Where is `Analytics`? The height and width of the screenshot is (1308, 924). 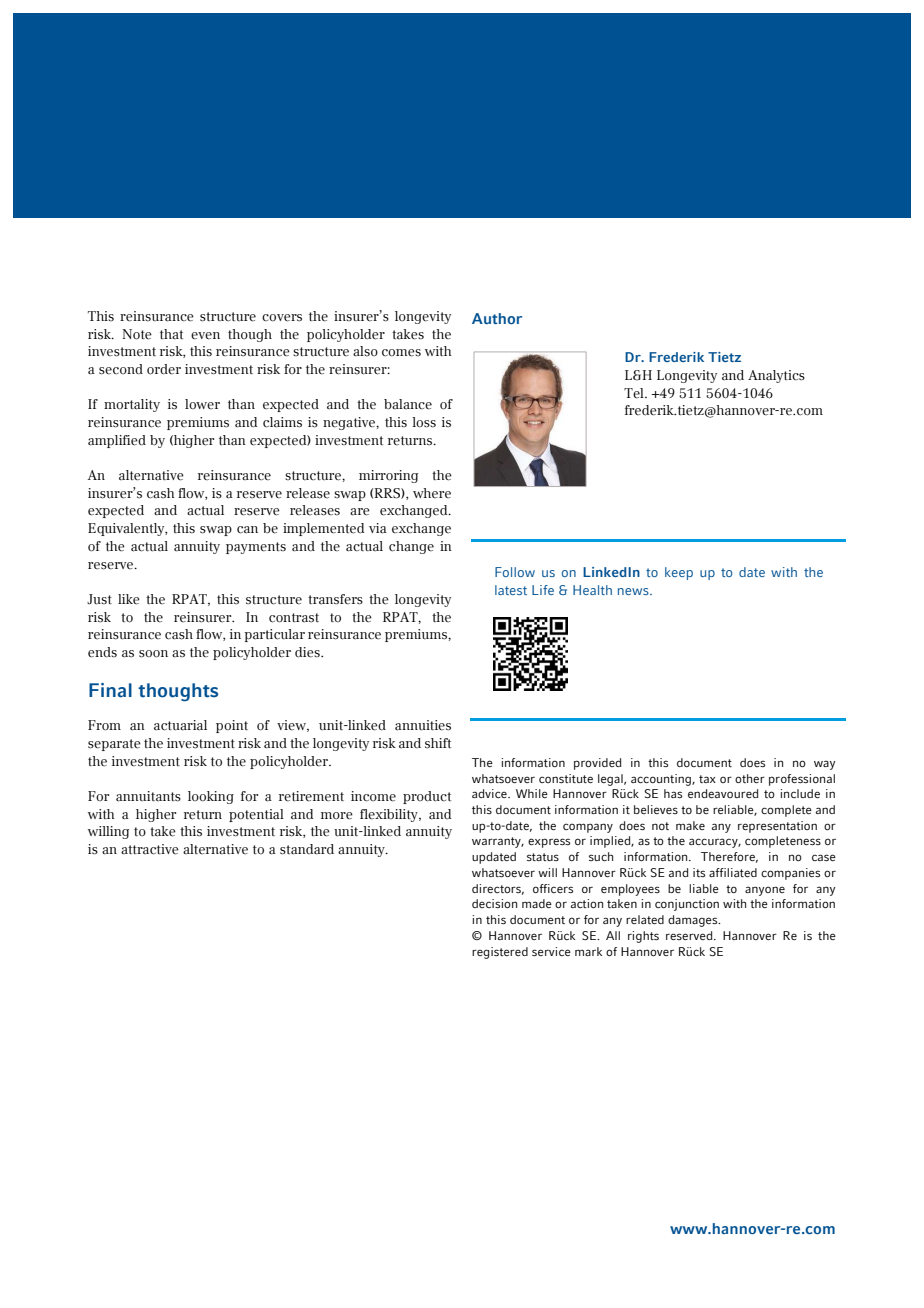 Analytics is located at coordinates (776, 376).
